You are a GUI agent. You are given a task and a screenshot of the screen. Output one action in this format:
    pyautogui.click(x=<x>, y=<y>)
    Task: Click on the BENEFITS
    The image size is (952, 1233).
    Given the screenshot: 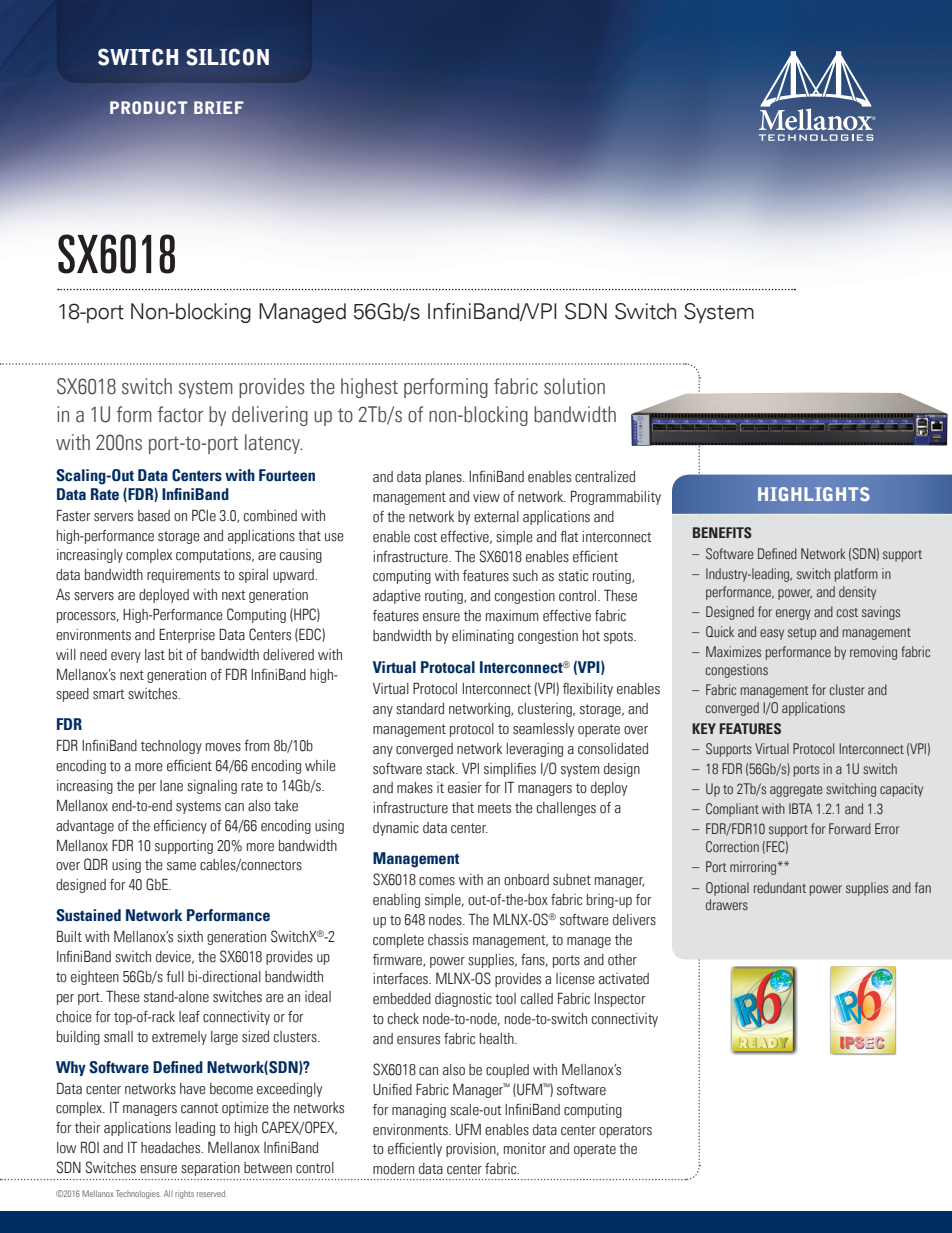 What is the action you would take?
    pyautogui.click(x=722, y=532)
